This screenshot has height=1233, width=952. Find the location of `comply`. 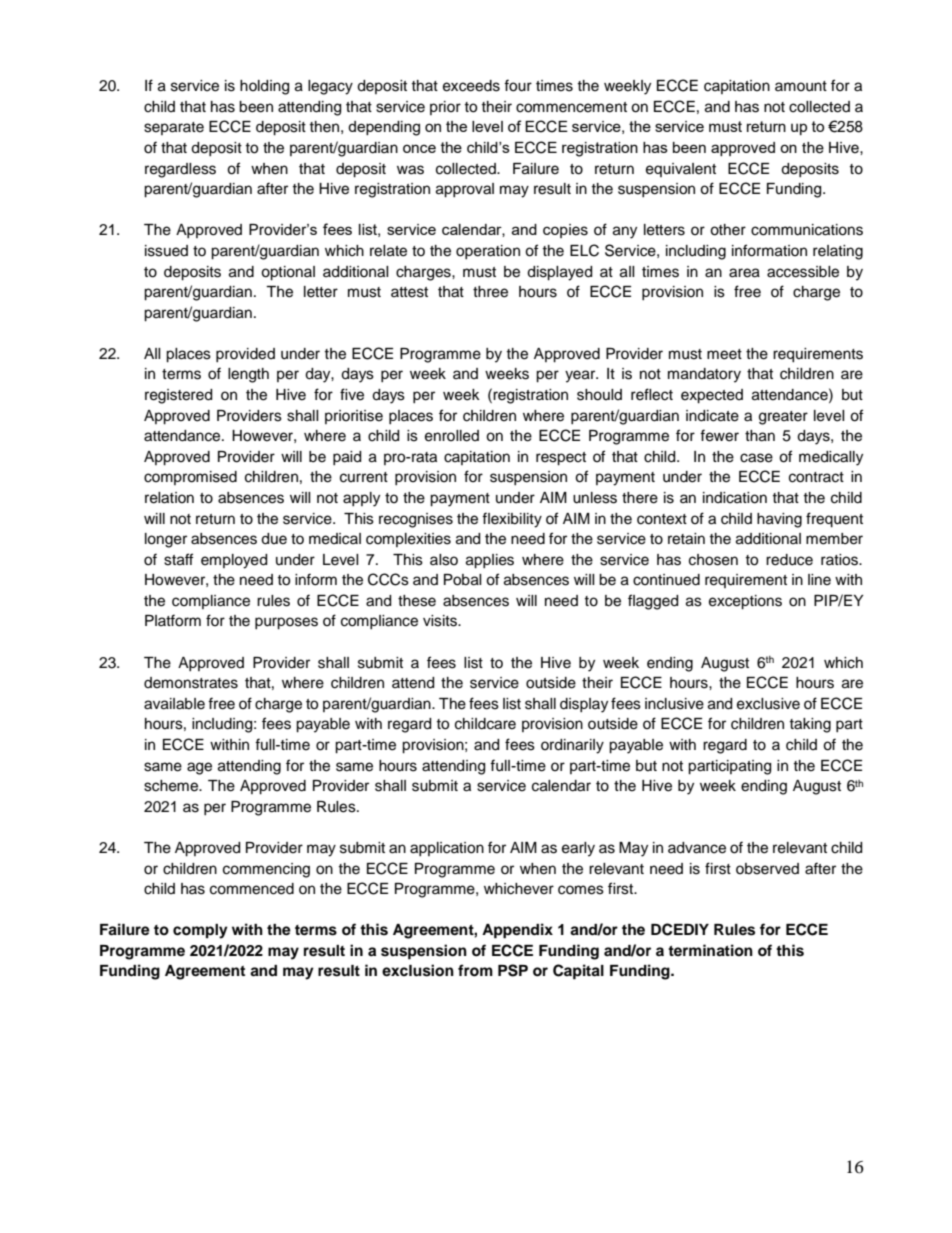

comply is located at coordinates (200, 931).
